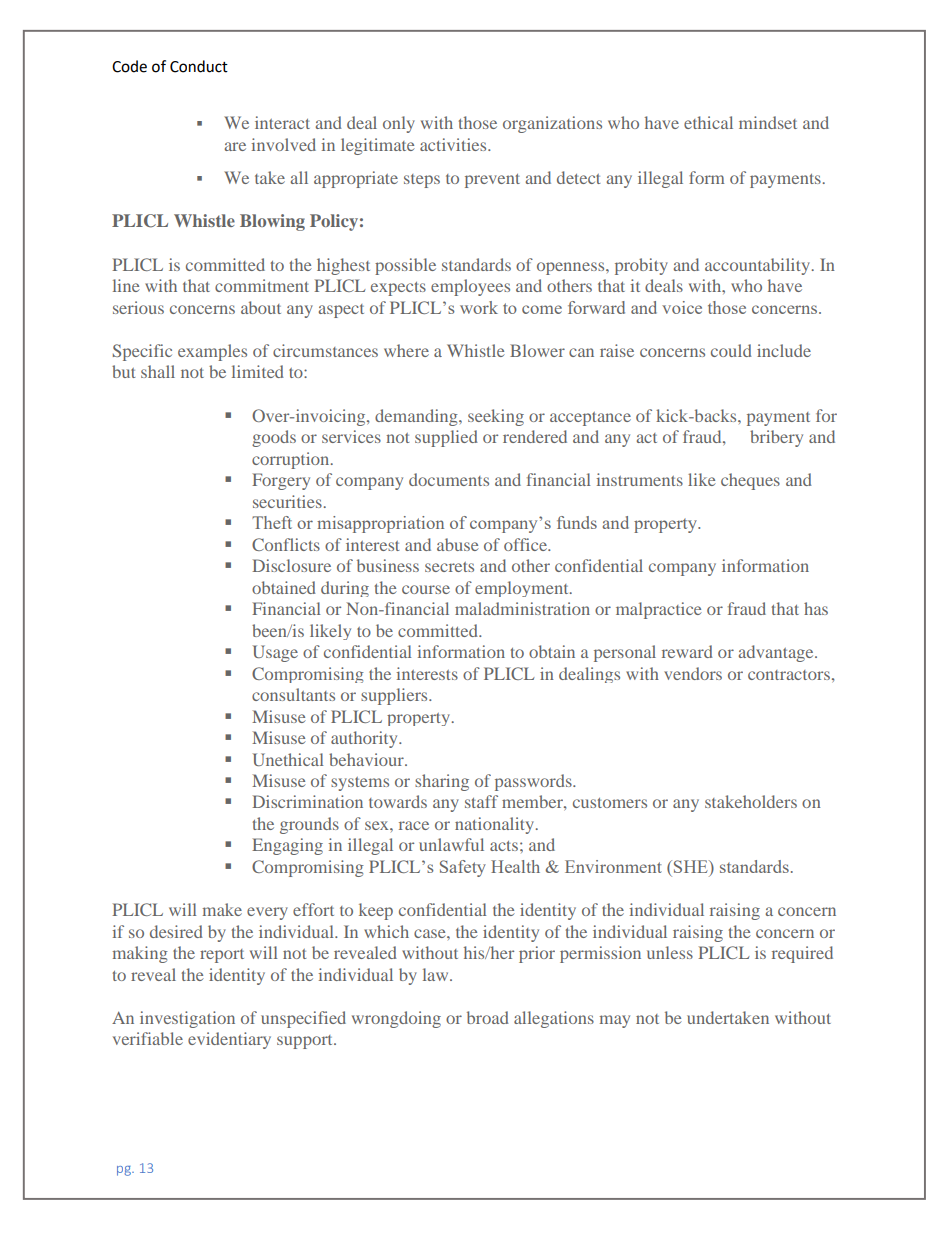  What do you see at coordinates (187, 1019) in the screenshot?
I see `investigation` at bounding box center [187, 1019].
